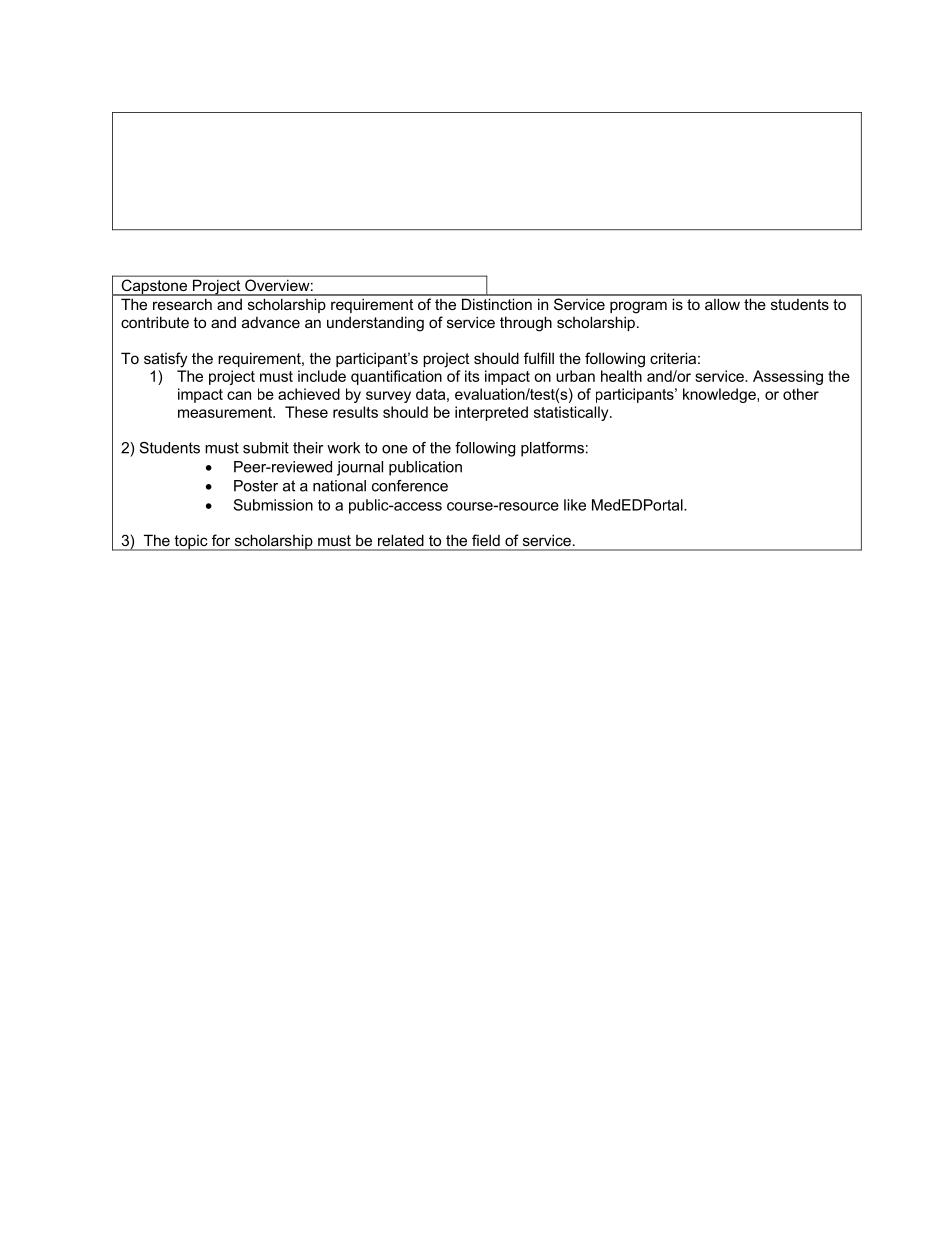 Image resolution: width=952 pixels, height=1233 pixels. What do you see at coordinates (552, 449) in the image?
I see `platforms` at bounding box center [552, 449].
